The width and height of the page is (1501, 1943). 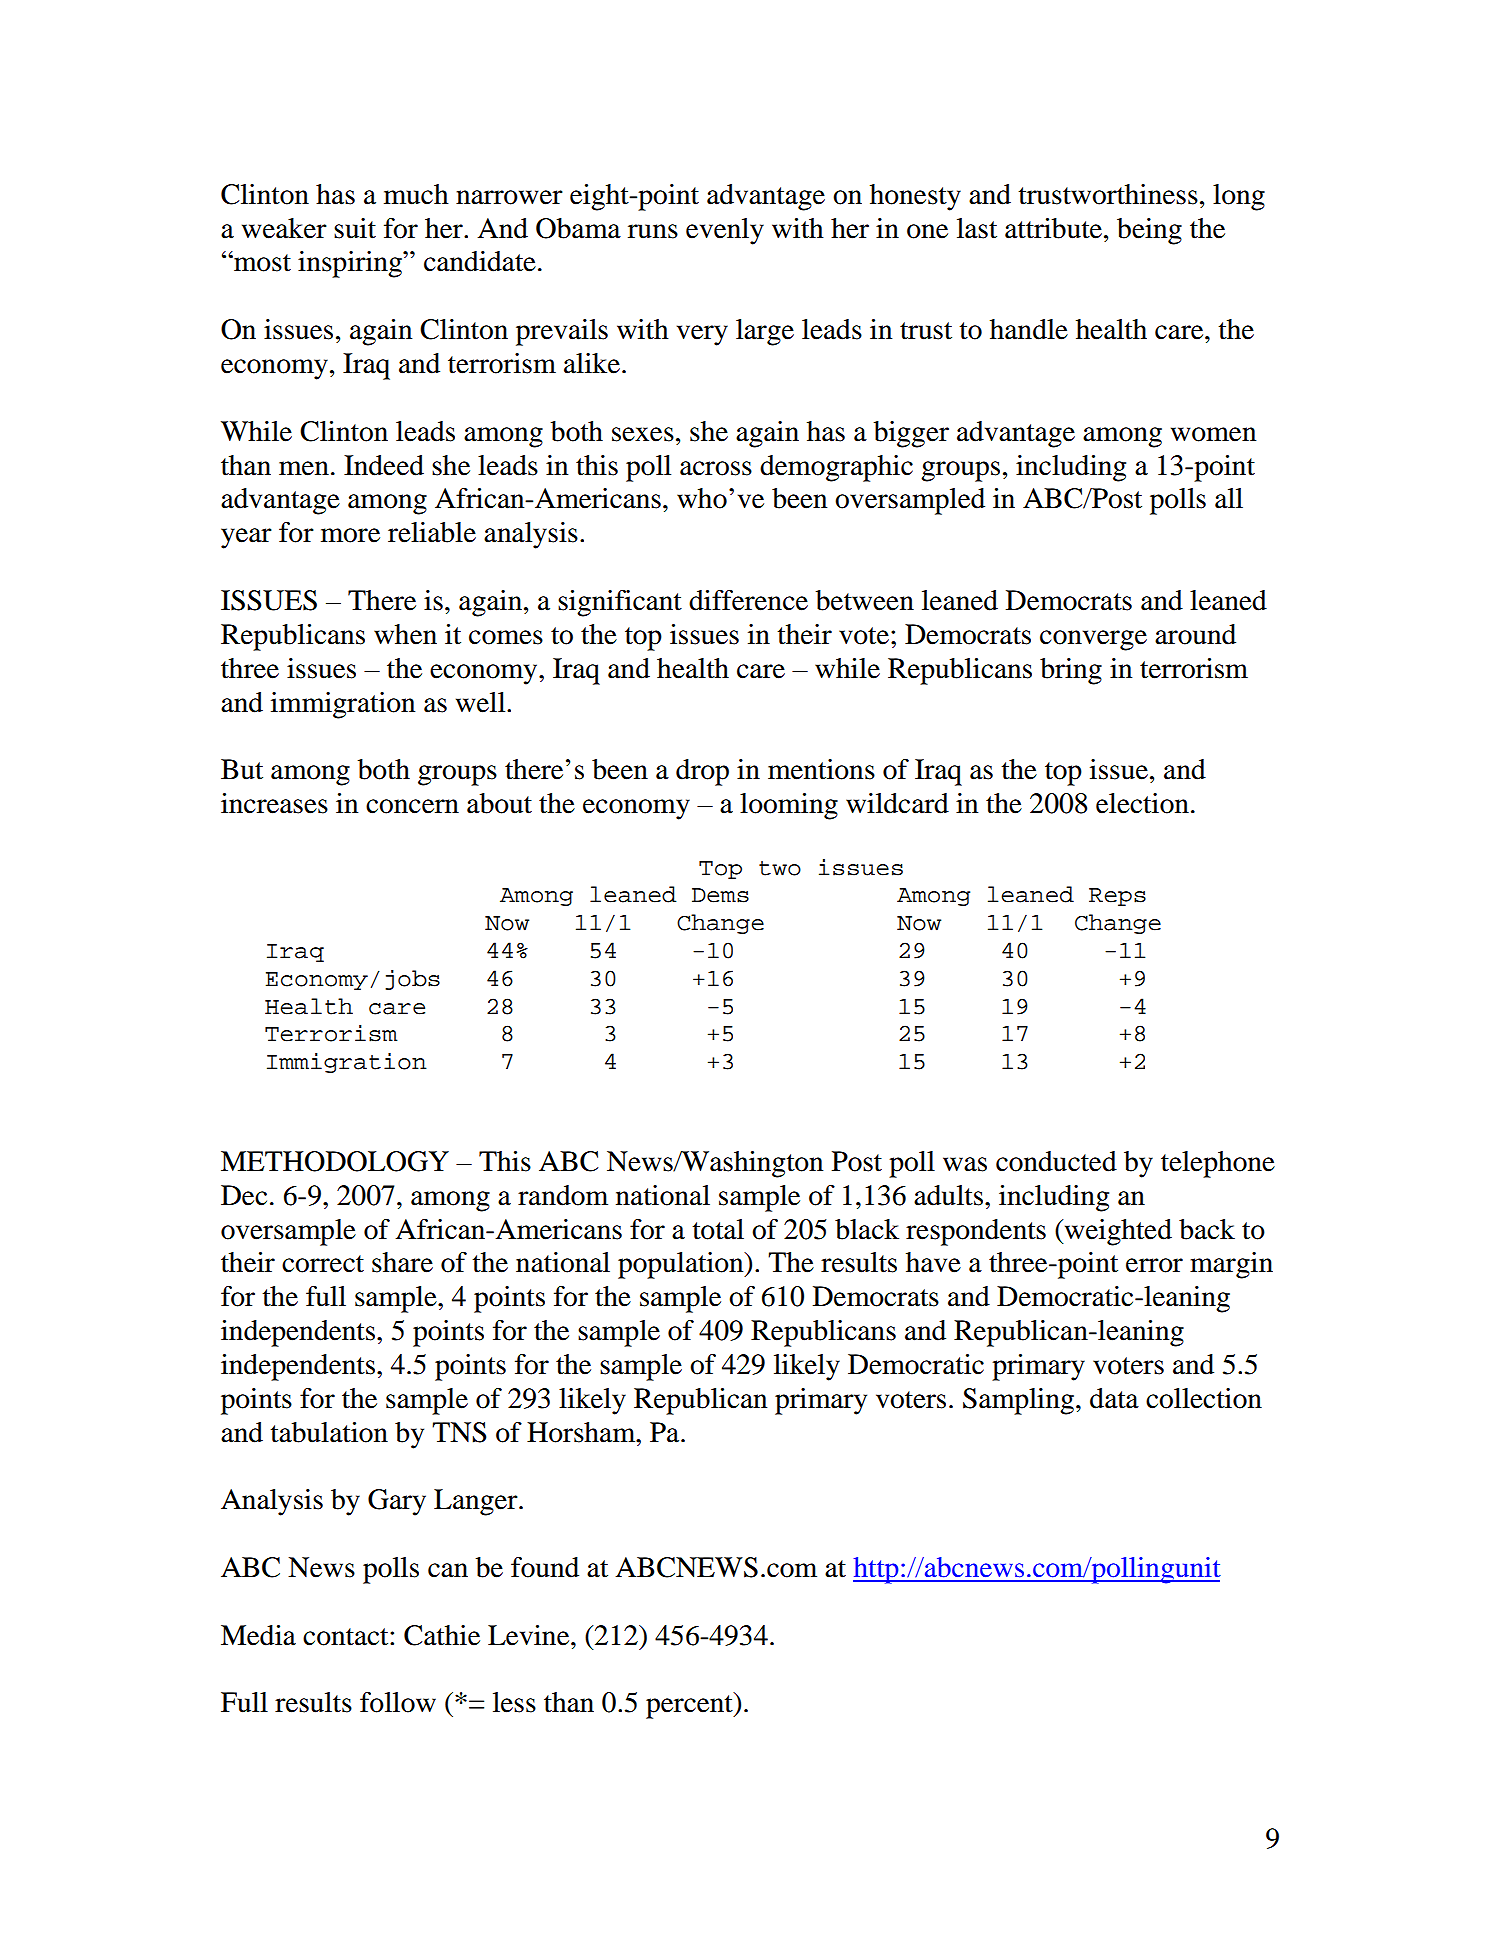 I want to click on concern, so click(x=412, y=806).
